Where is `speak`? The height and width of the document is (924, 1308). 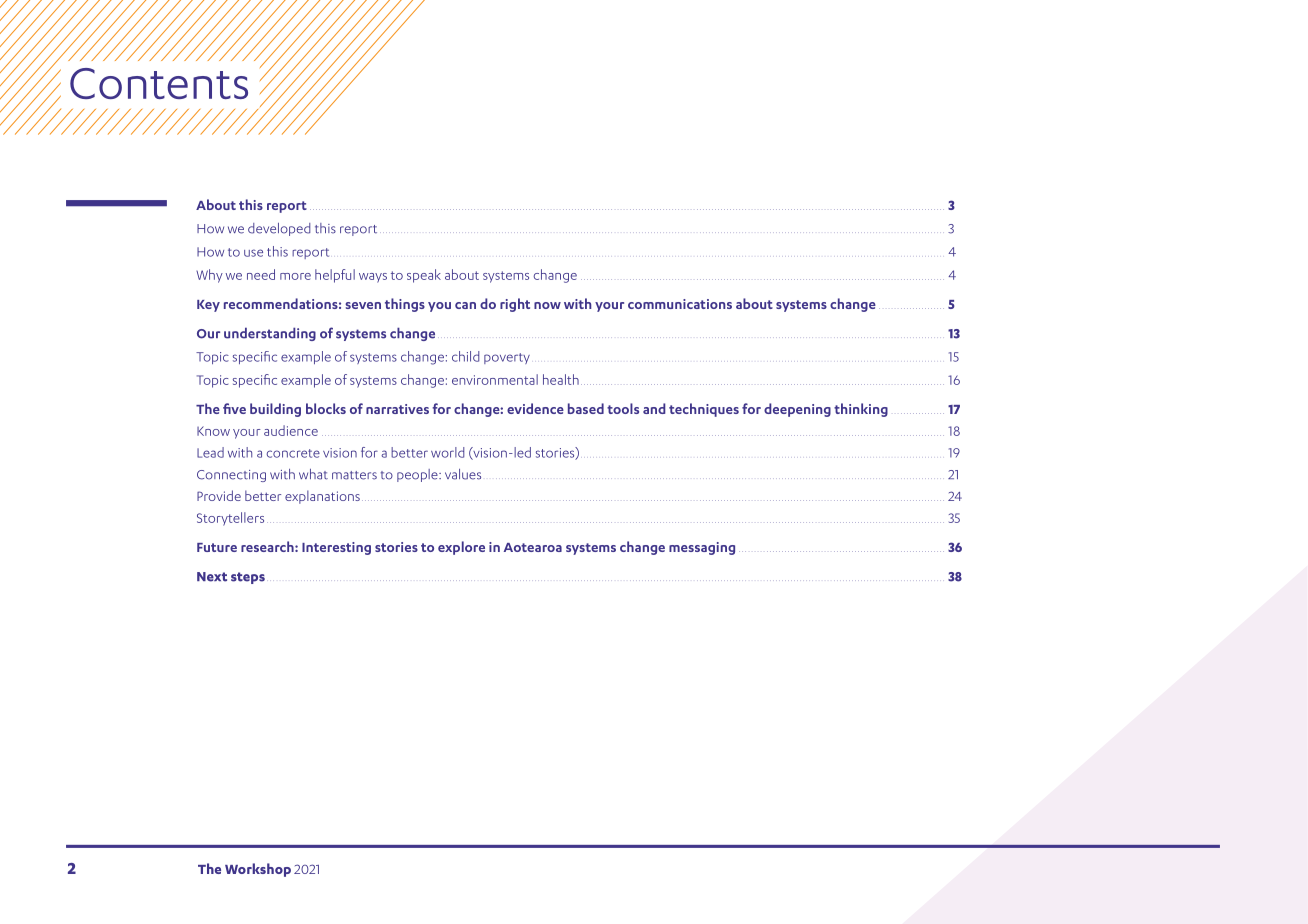 speak is located at coordinates (424, 276).
